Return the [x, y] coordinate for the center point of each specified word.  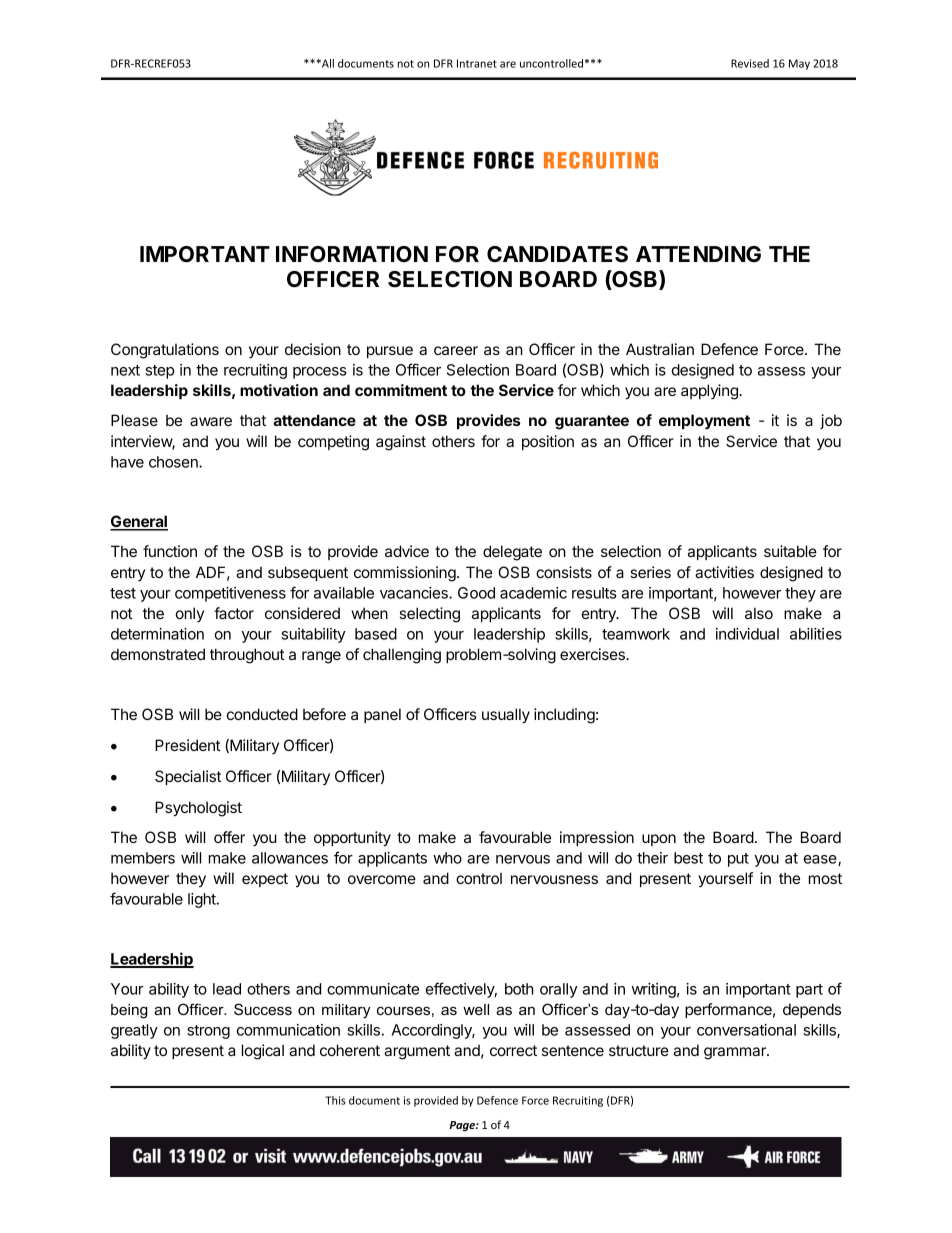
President [187, 745]
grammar [736, 1053]
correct [513, 1050]
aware [211, 421]
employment [704, 422]
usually [506, 716]
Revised [750, 63]
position [548, 442]
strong [208, 1032]
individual [747, 634]
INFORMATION [352, 254]
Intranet [477, 63]
